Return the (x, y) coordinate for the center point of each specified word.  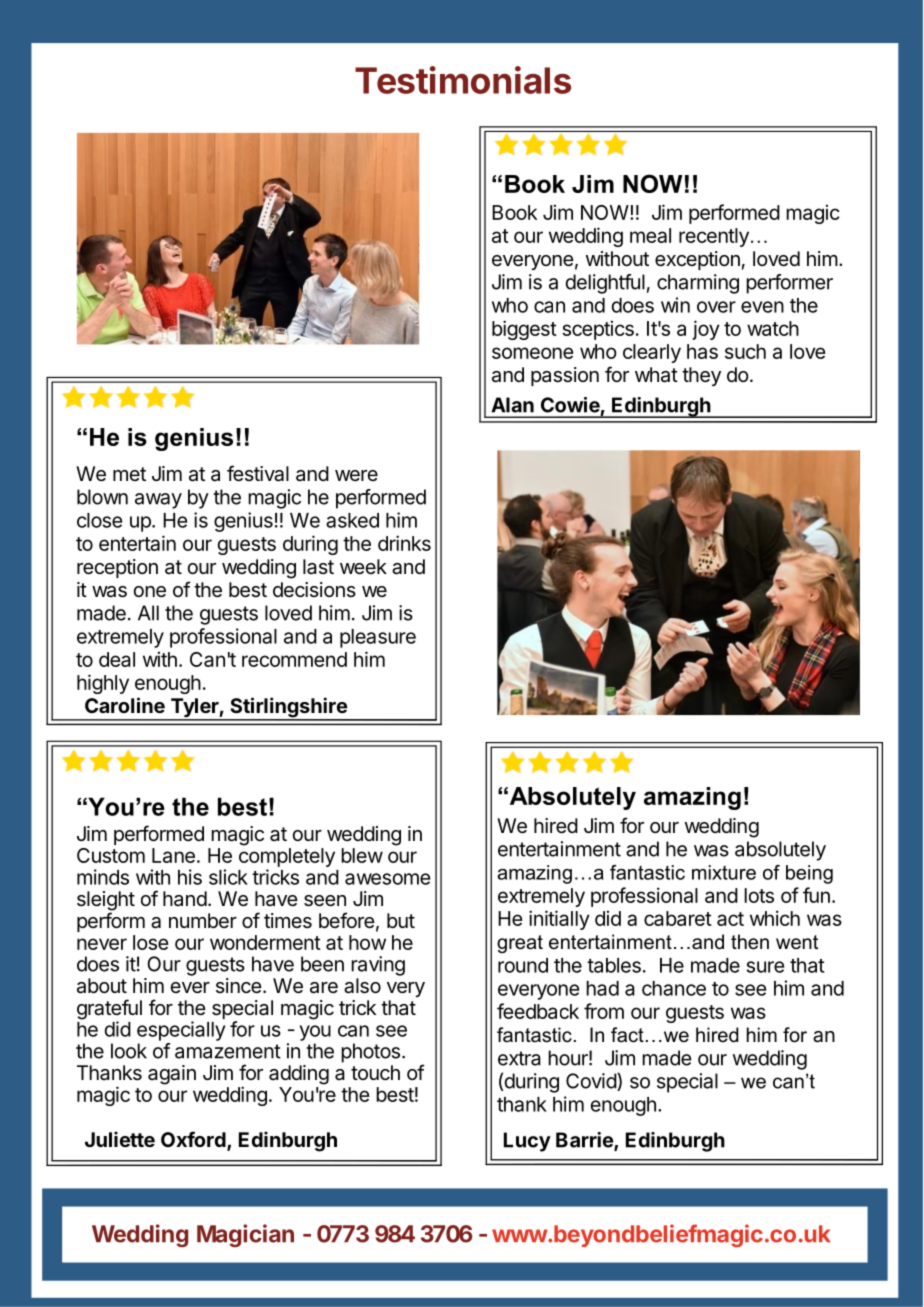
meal (650, 235)
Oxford (194, 1140)
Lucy (527, 1142)
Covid (592, 1082)
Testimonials (463, 80)
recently (714, 237)
